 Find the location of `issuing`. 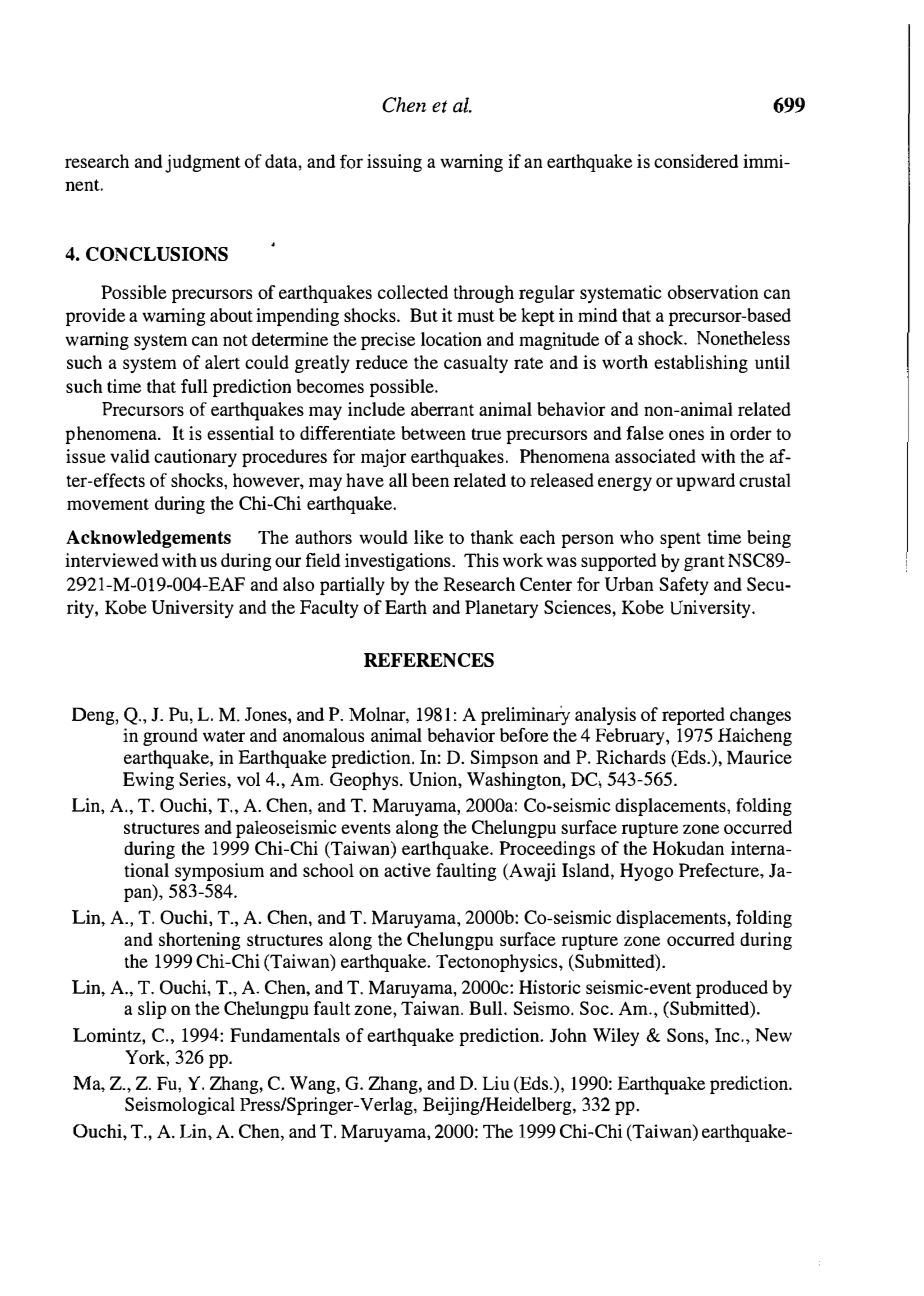

issuing is located at coordinates (394, 163).
